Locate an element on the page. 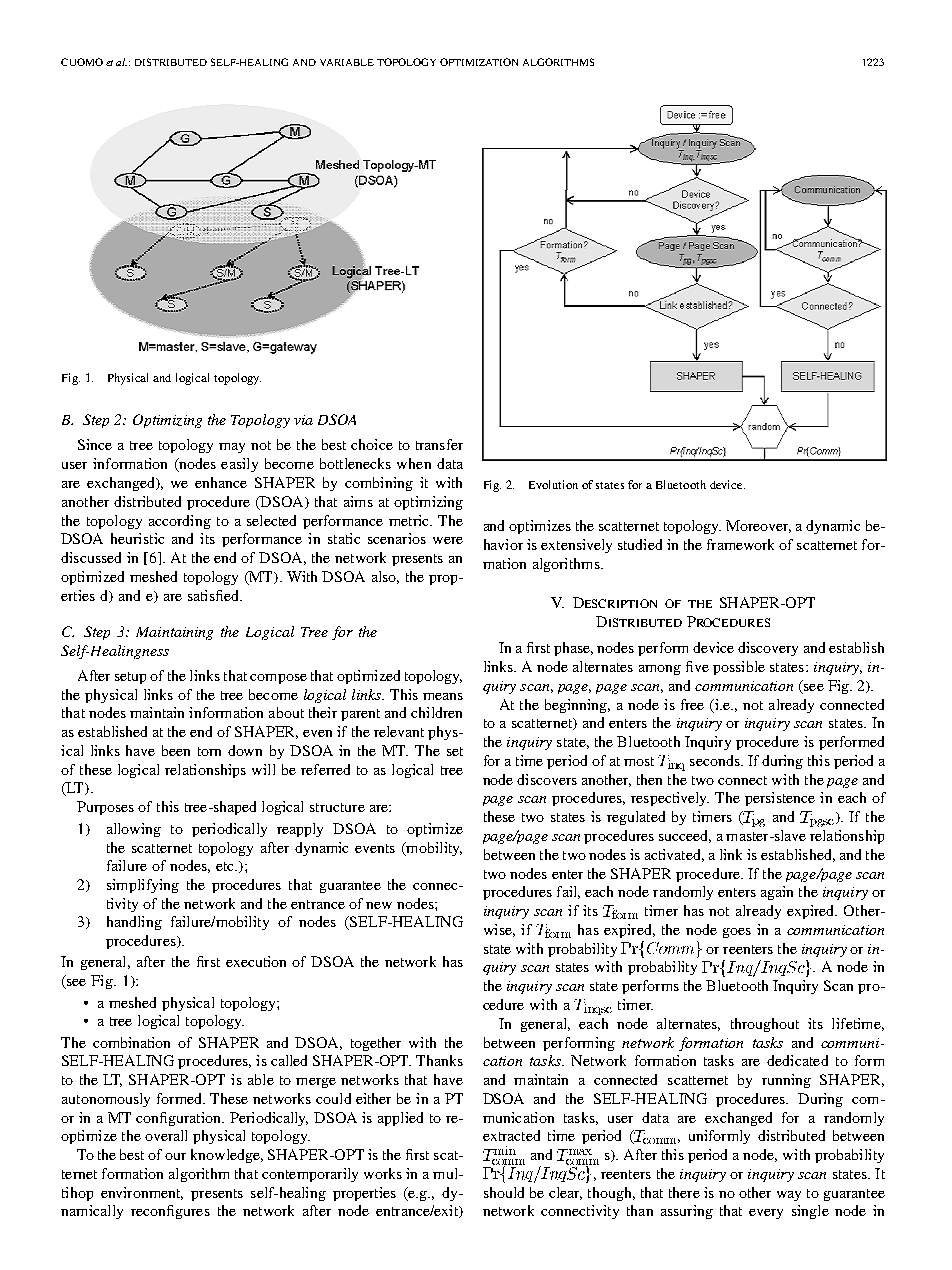  simplifying is located at coordinates (143, 886).
